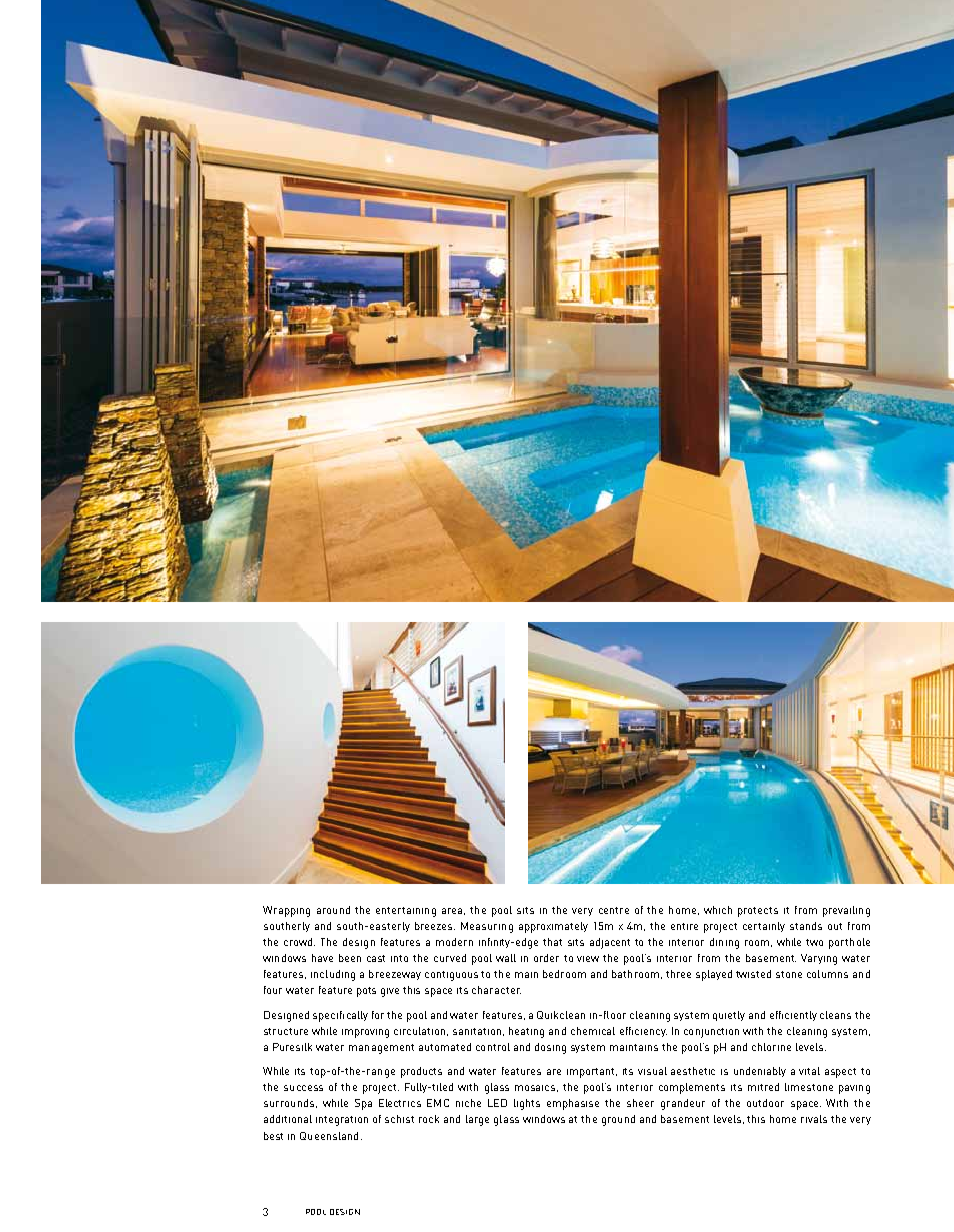  What do you see at coordinates (758, 912) in the screenshot?
I see `protects` at bounding box center [758, 912].
